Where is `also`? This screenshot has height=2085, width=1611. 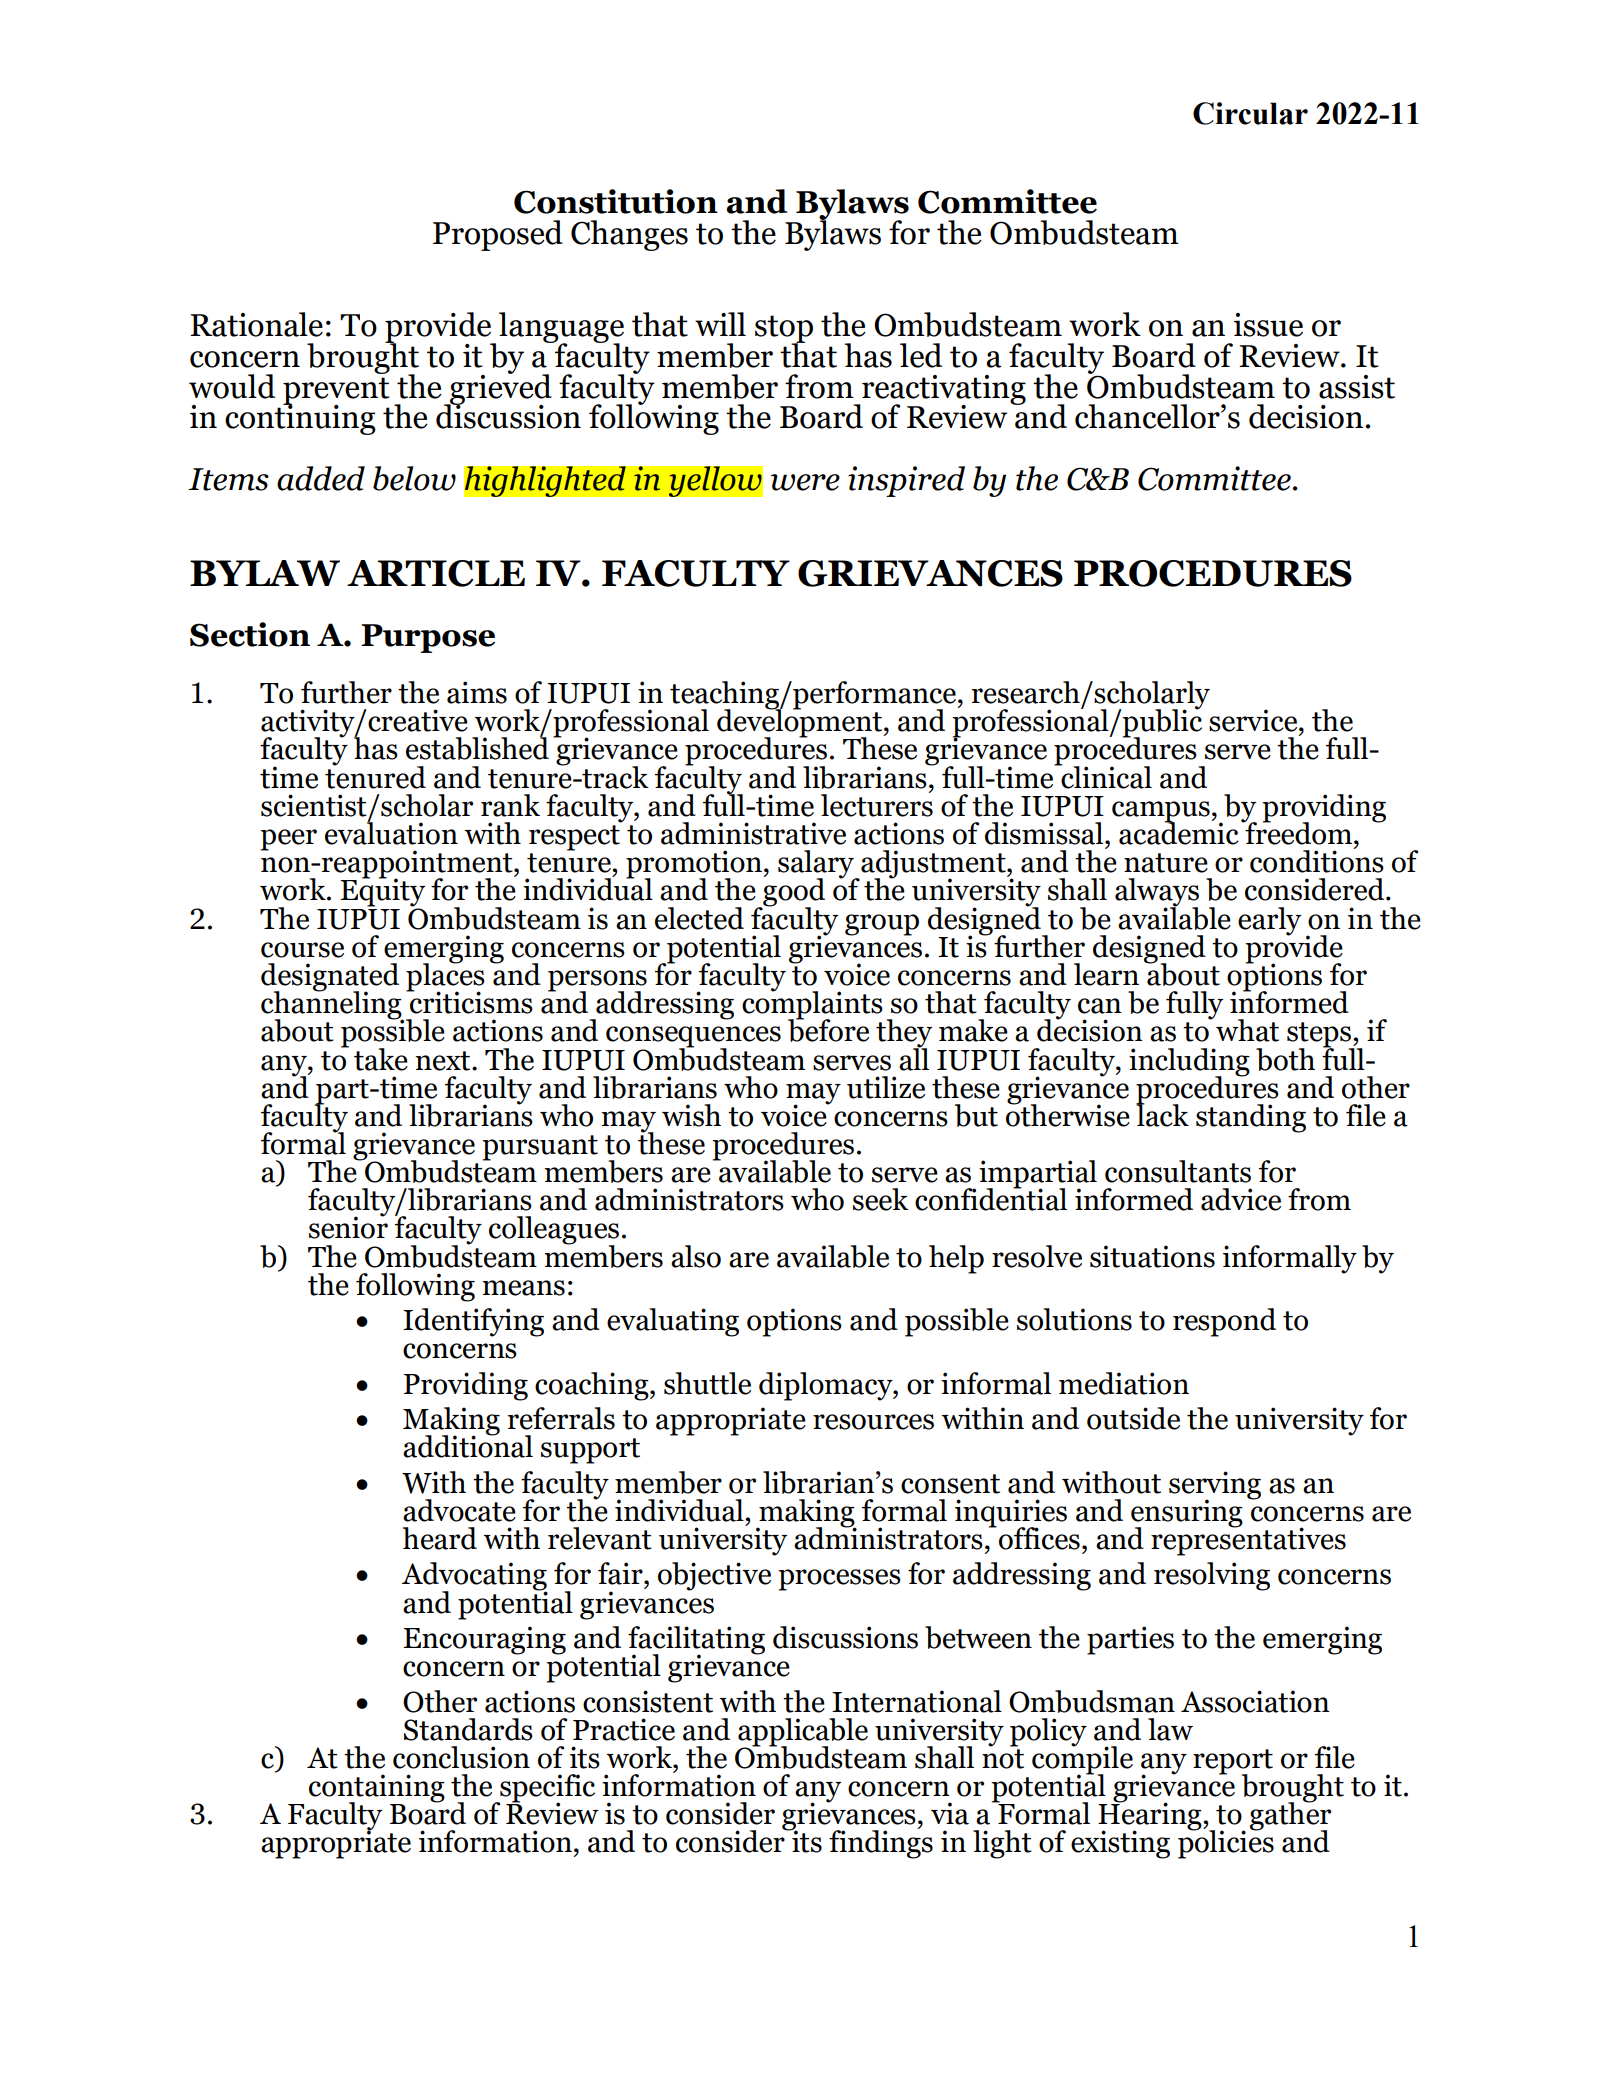
also is located at coordinates (696, 1256).
